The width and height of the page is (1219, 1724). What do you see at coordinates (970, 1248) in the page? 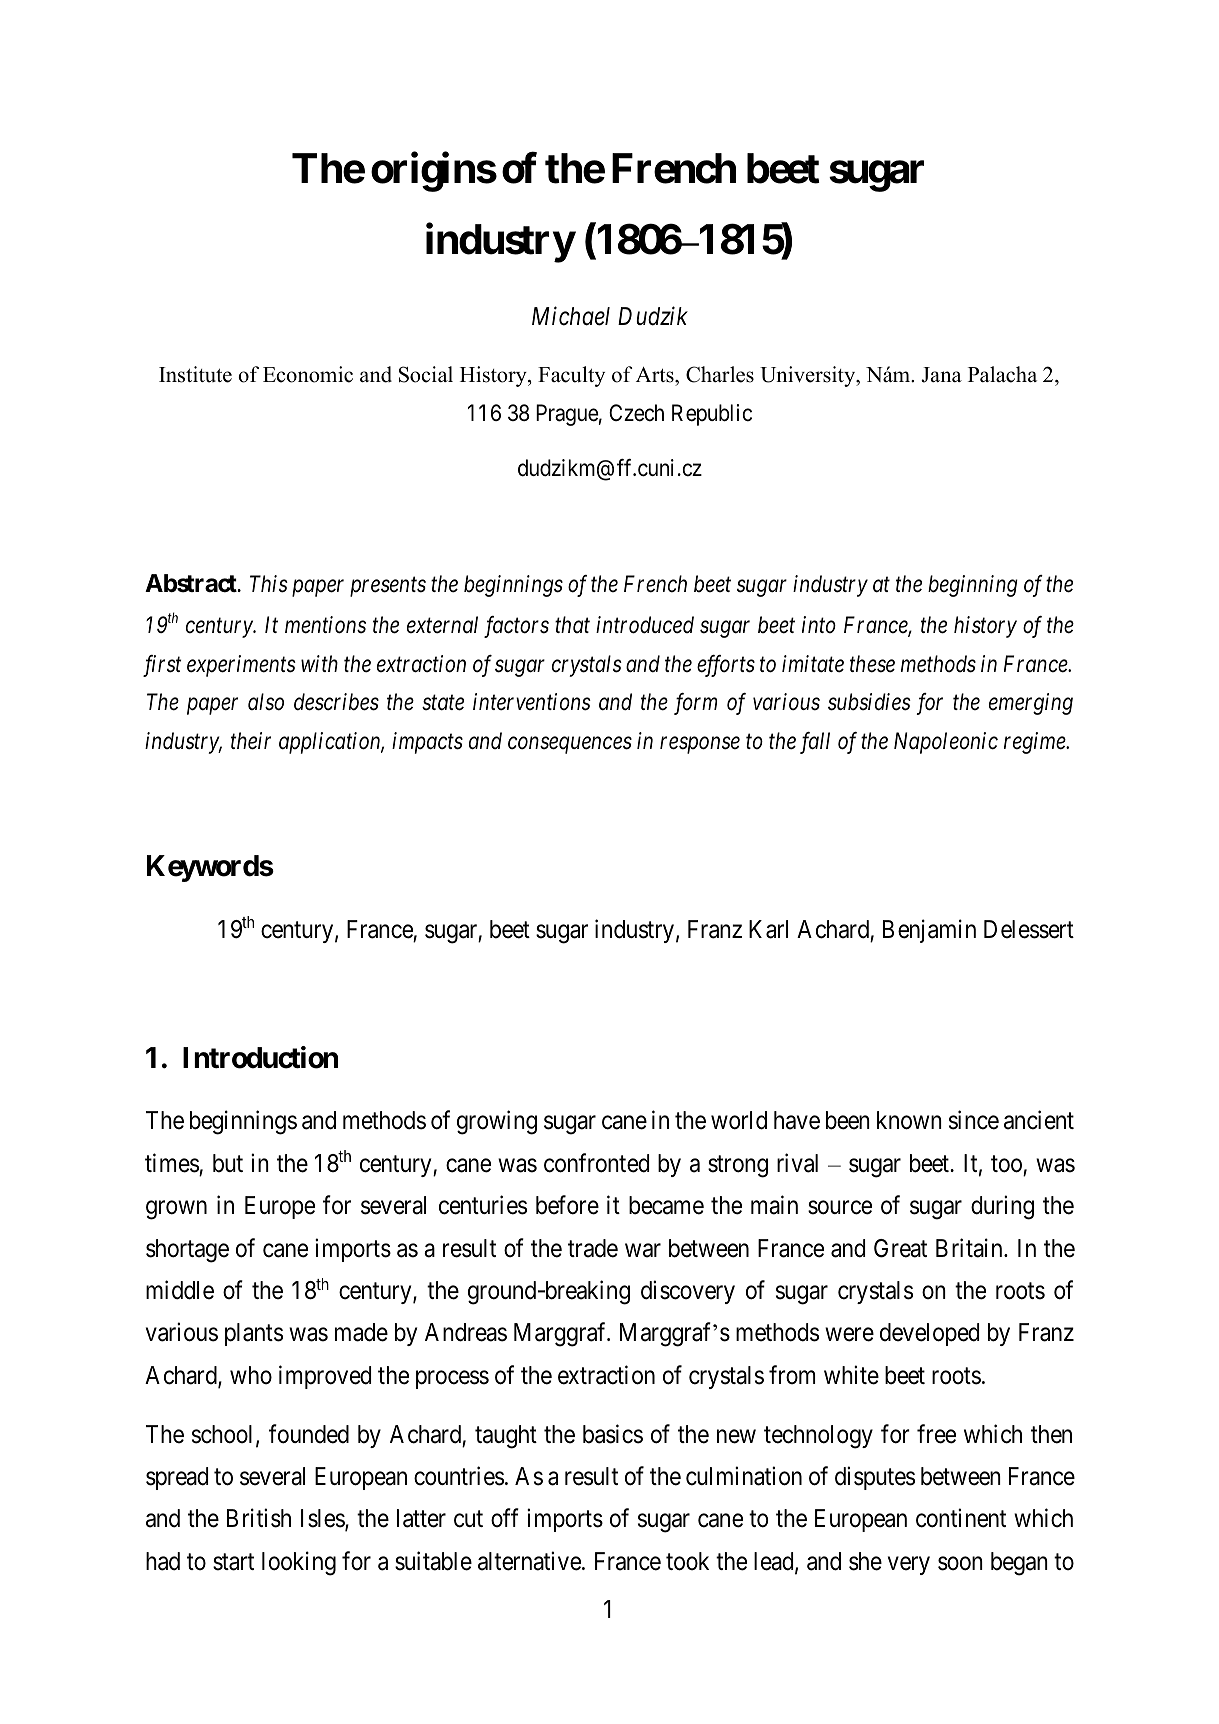
I see `Britain` at bounding box center [970, 1248].
